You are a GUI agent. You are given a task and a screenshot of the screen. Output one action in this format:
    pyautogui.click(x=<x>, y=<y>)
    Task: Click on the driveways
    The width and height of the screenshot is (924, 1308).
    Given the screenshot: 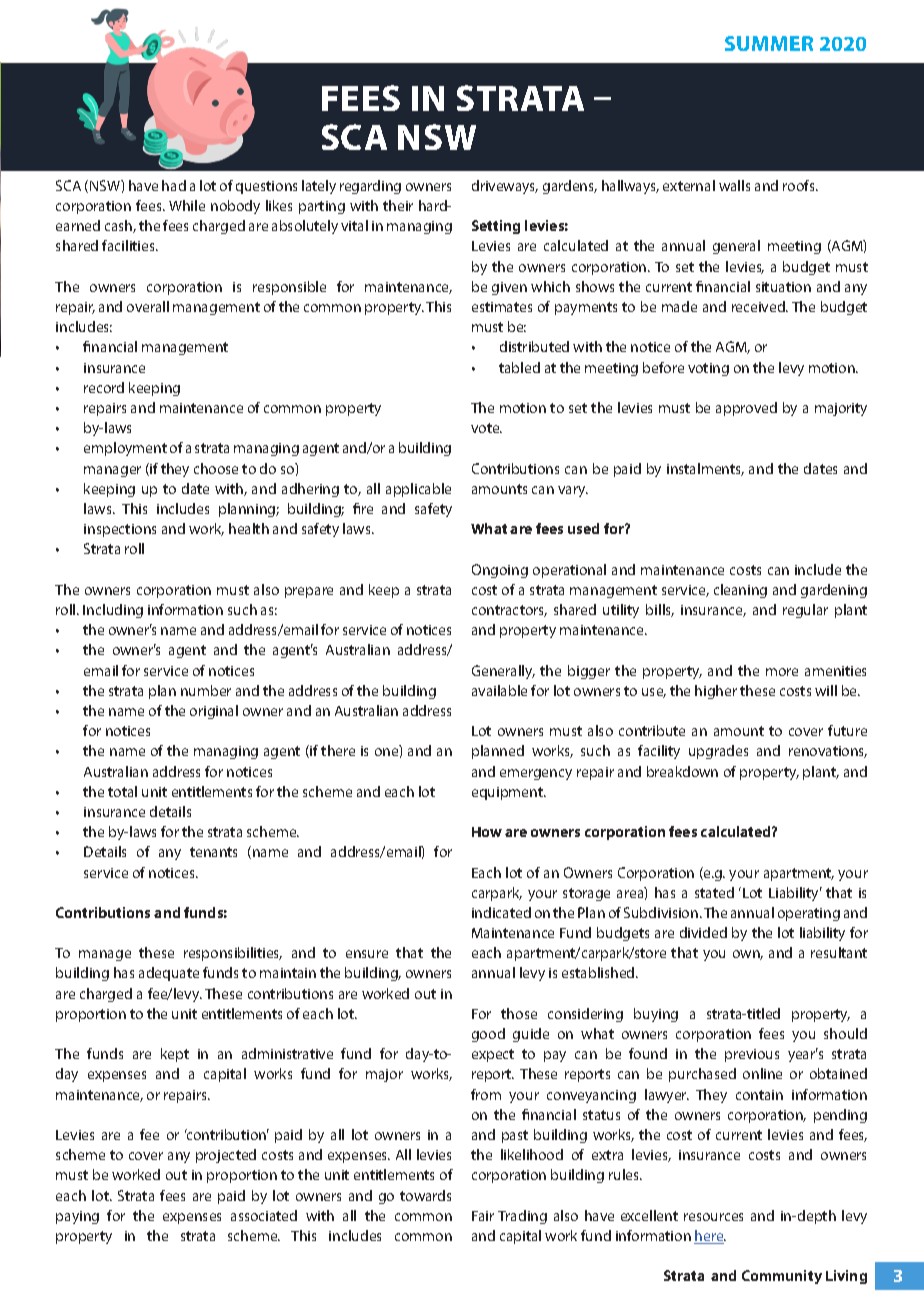 What is the action you would take?
    pyautogui.click(x=505, y=187)
